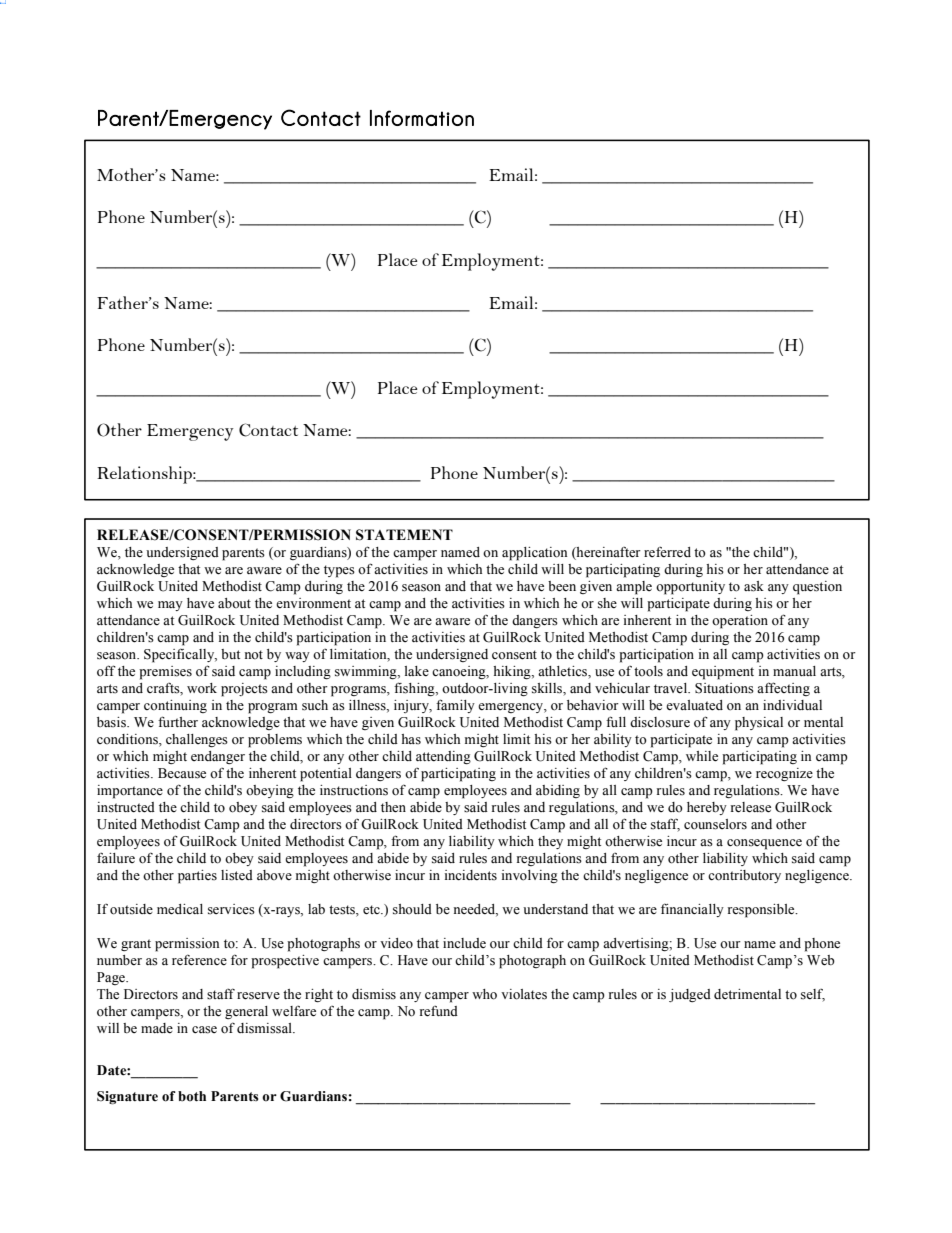  I want to click on refund, so click(439, 1011).
